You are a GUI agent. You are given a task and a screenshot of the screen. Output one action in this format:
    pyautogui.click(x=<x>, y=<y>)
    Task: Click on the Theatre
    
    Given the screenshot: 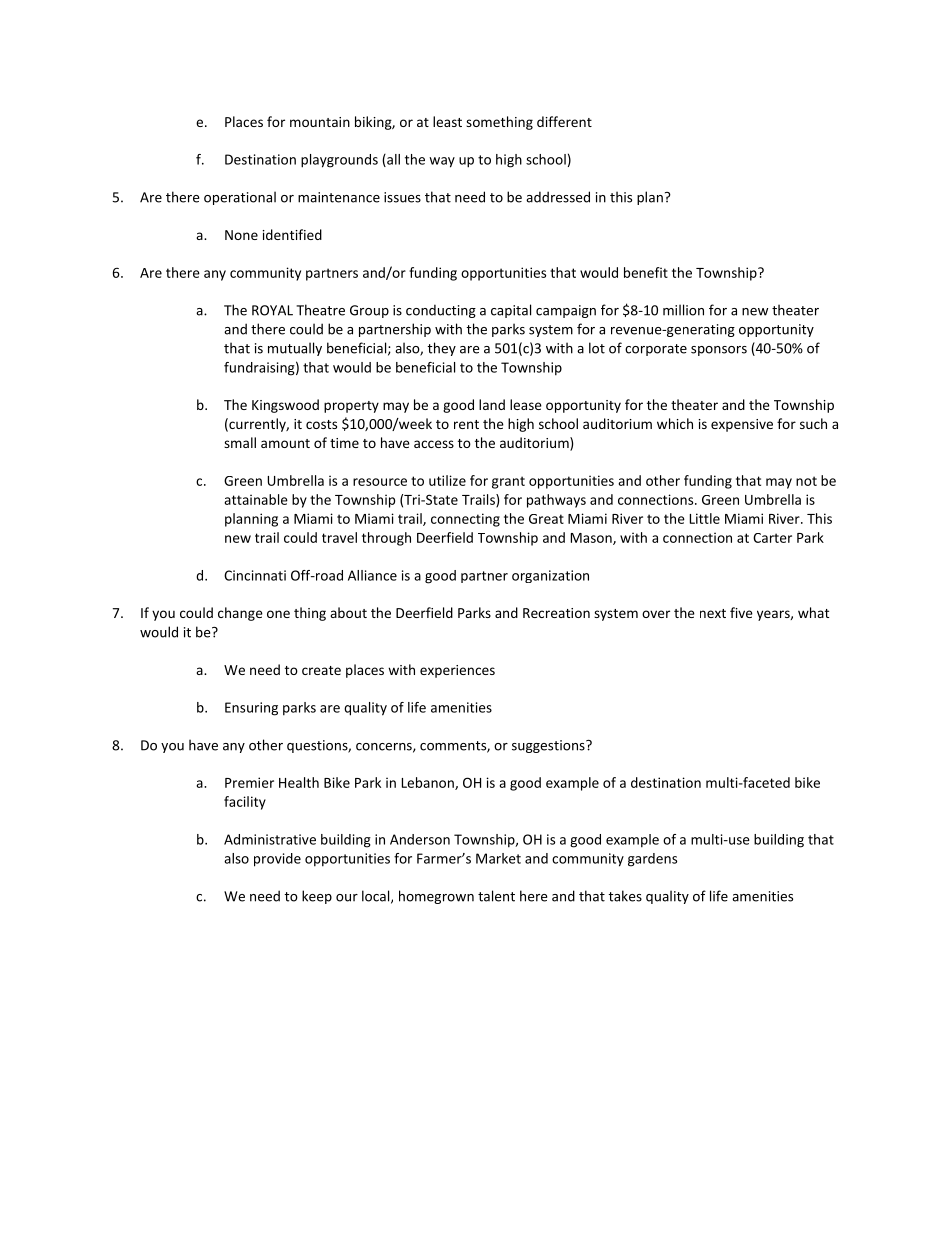 What is the action you would take?
    pyautogui.click(x=320, y=310)
